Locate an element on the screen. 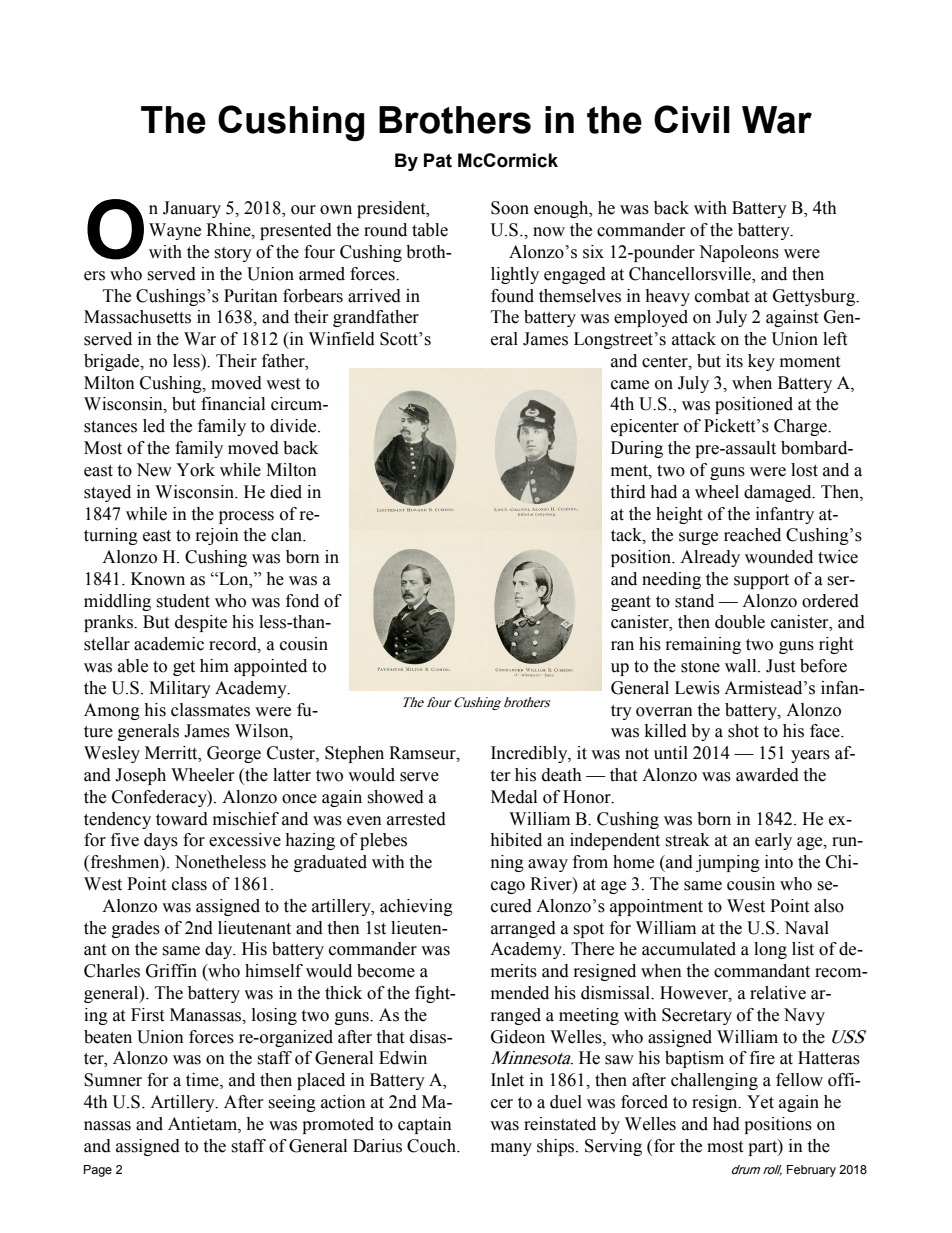 The height and width of the screenshot is (1233, 952). York is located at coordinates (195, 470).
